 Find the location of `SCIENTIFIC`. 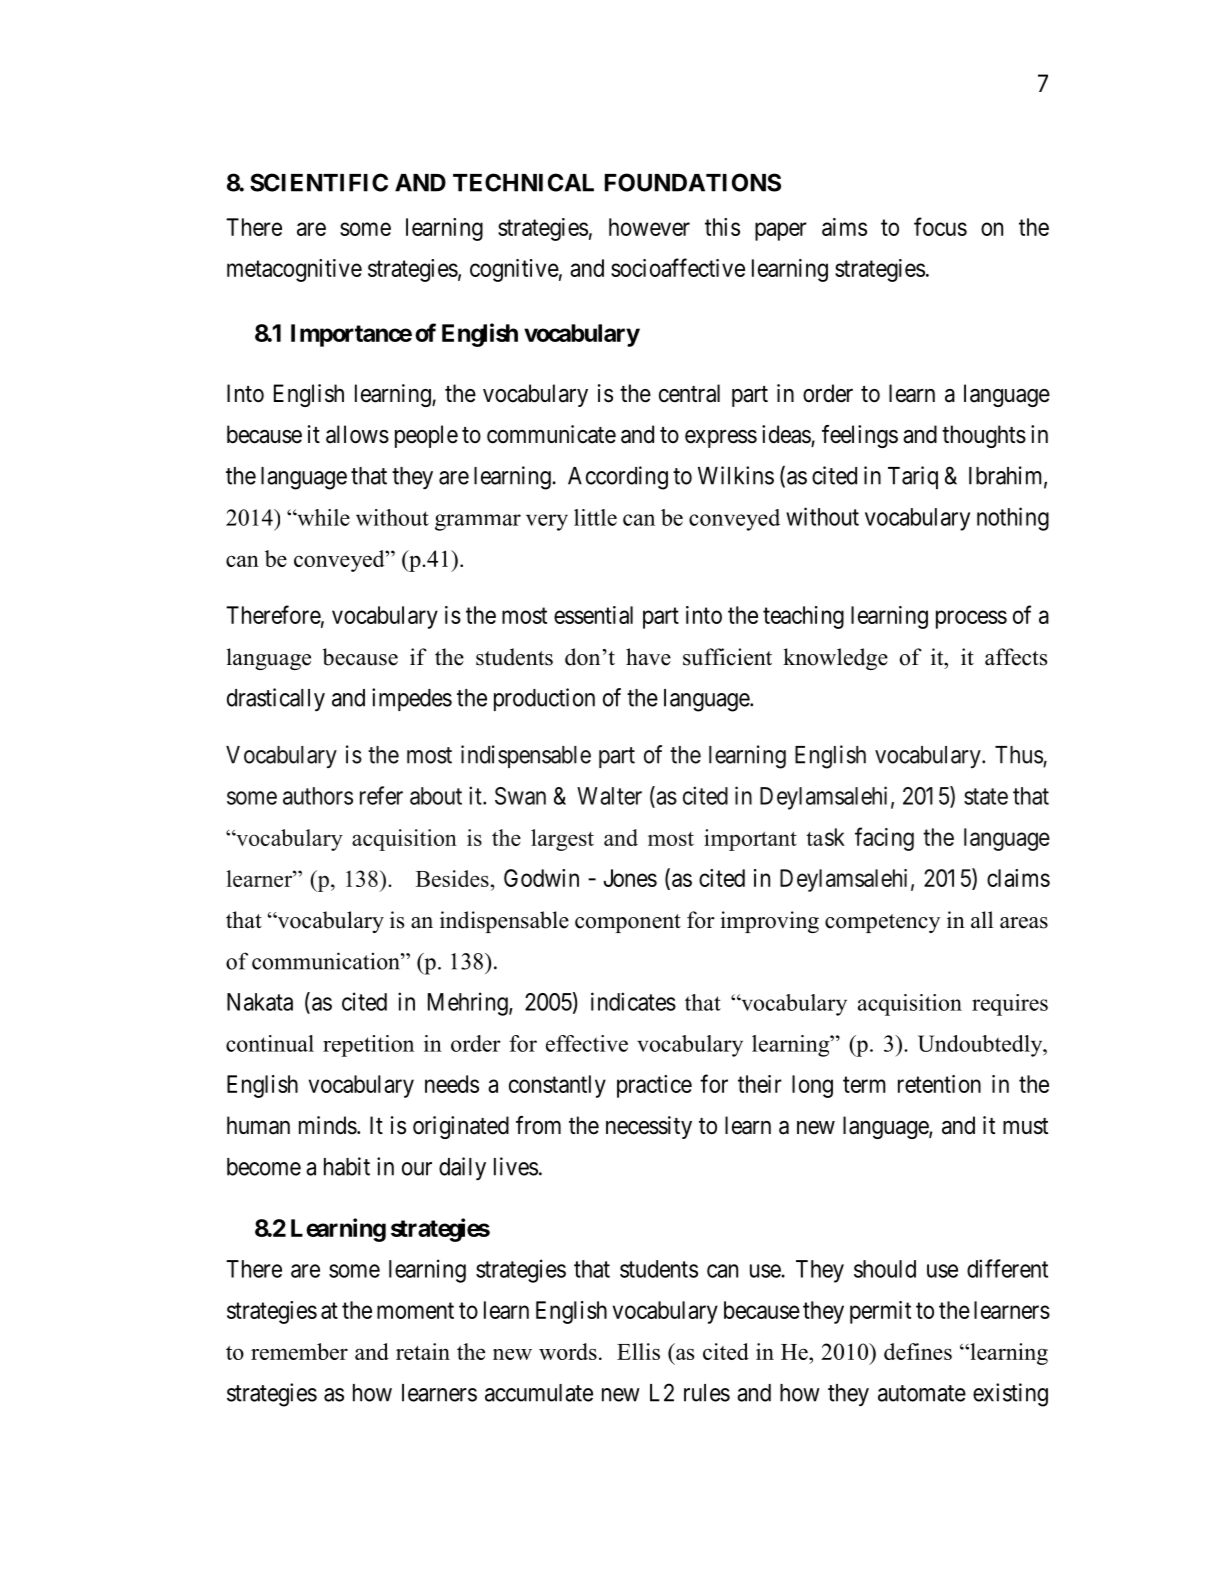

SCIENTIFIC is located at coordinates (319, 182).
